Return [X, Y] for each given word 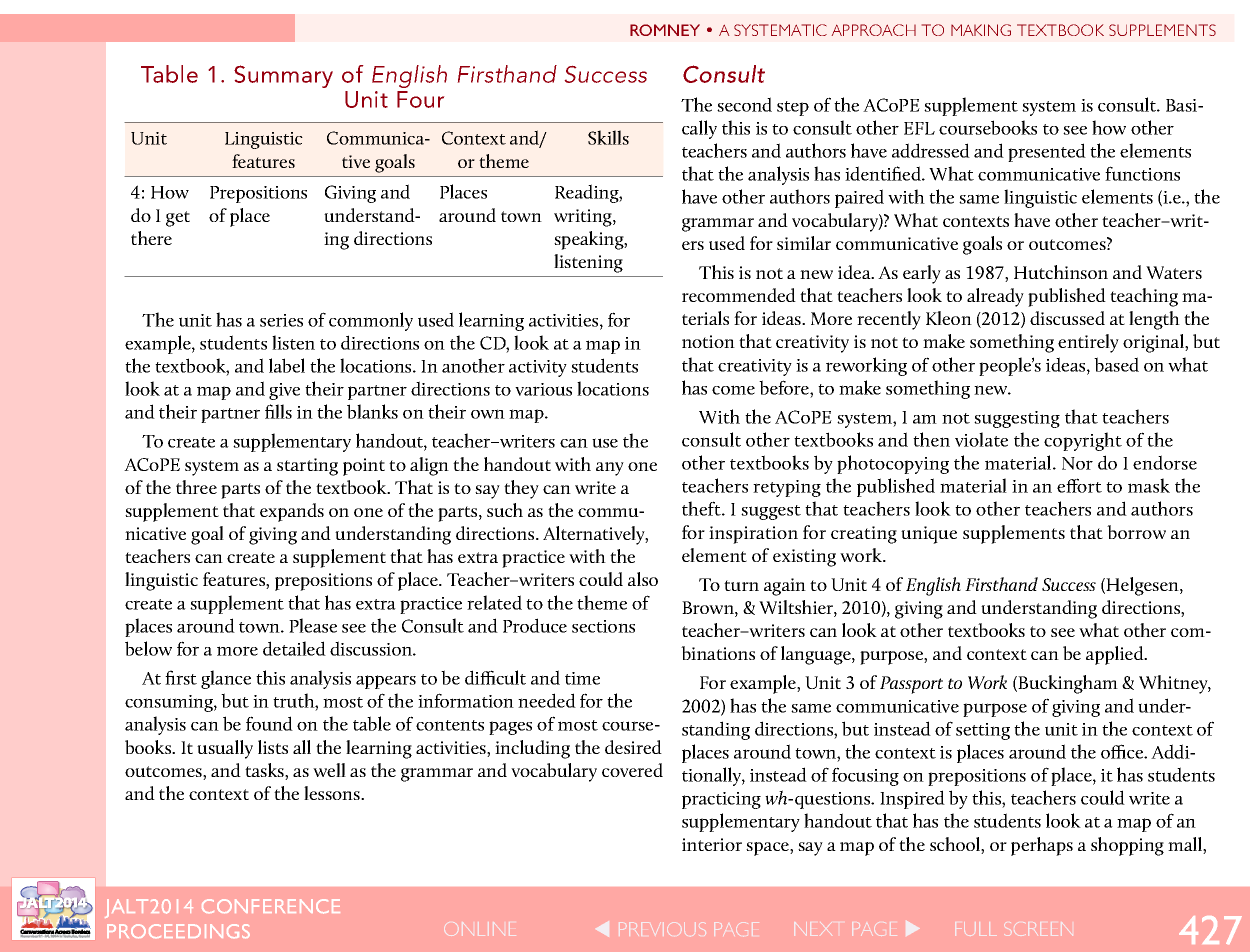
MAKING [981, 30]
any [610, 469]
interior [712, 844]
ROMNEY [665, 30]
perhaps [1042, 846]
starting [307, 467]
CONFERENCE [271, 906]
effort [1079, 485]
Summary [283, 76]
